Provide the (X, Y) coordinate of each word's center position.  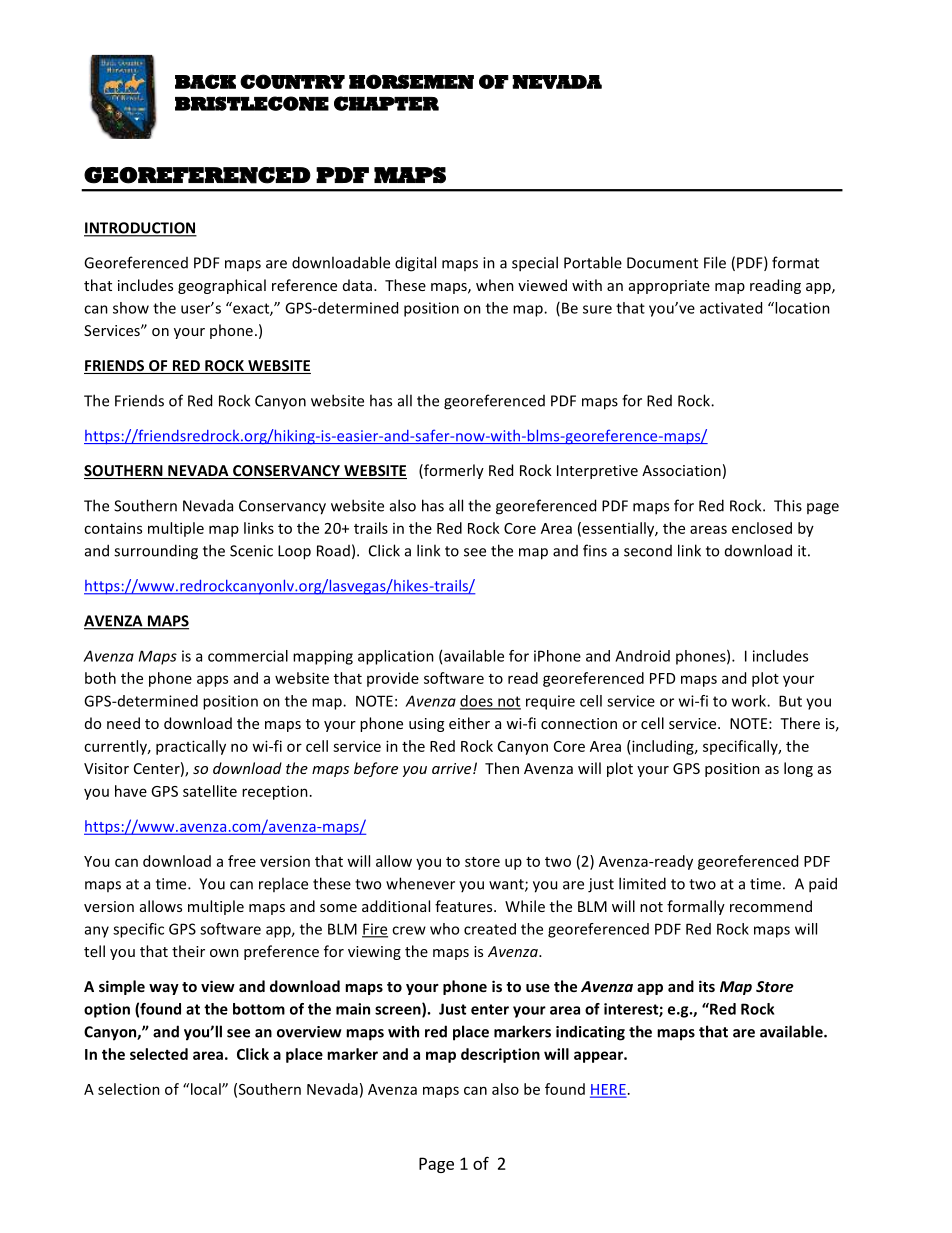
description (500, 1055)
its (707, 986)
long (798, 769)
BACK (205, 81)
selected (159, 1054)
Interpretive (597, 472)
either (469, 723)
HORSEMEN (411, 81)
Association (681, 470)
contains (113, 528)
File (715, 262)
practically (191, 747)
